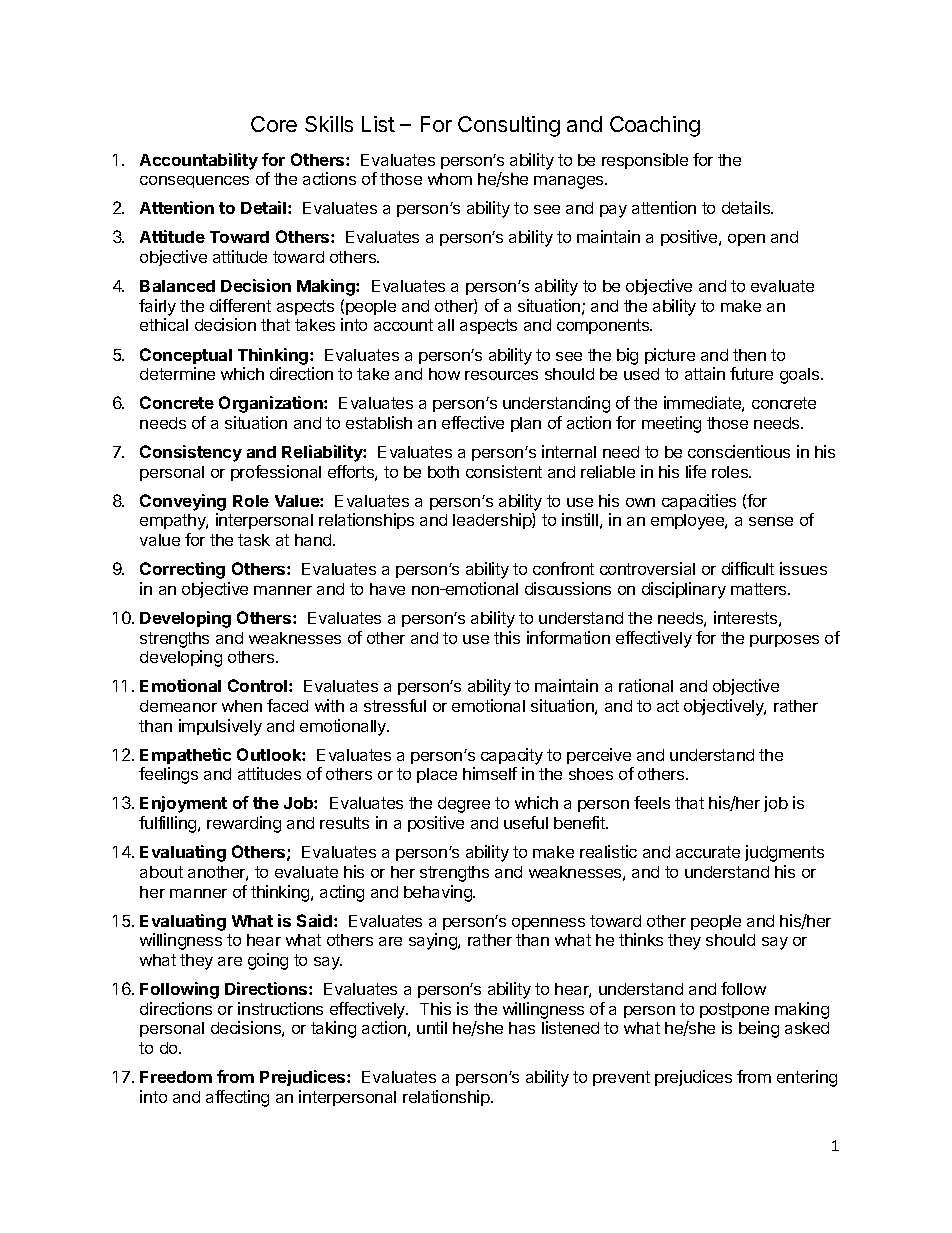 Image resolution: width=952 pixels, height=1233 pixels. Describe the element at coordinates (522, 1028) in the screenshot. I see `has` at that location.
